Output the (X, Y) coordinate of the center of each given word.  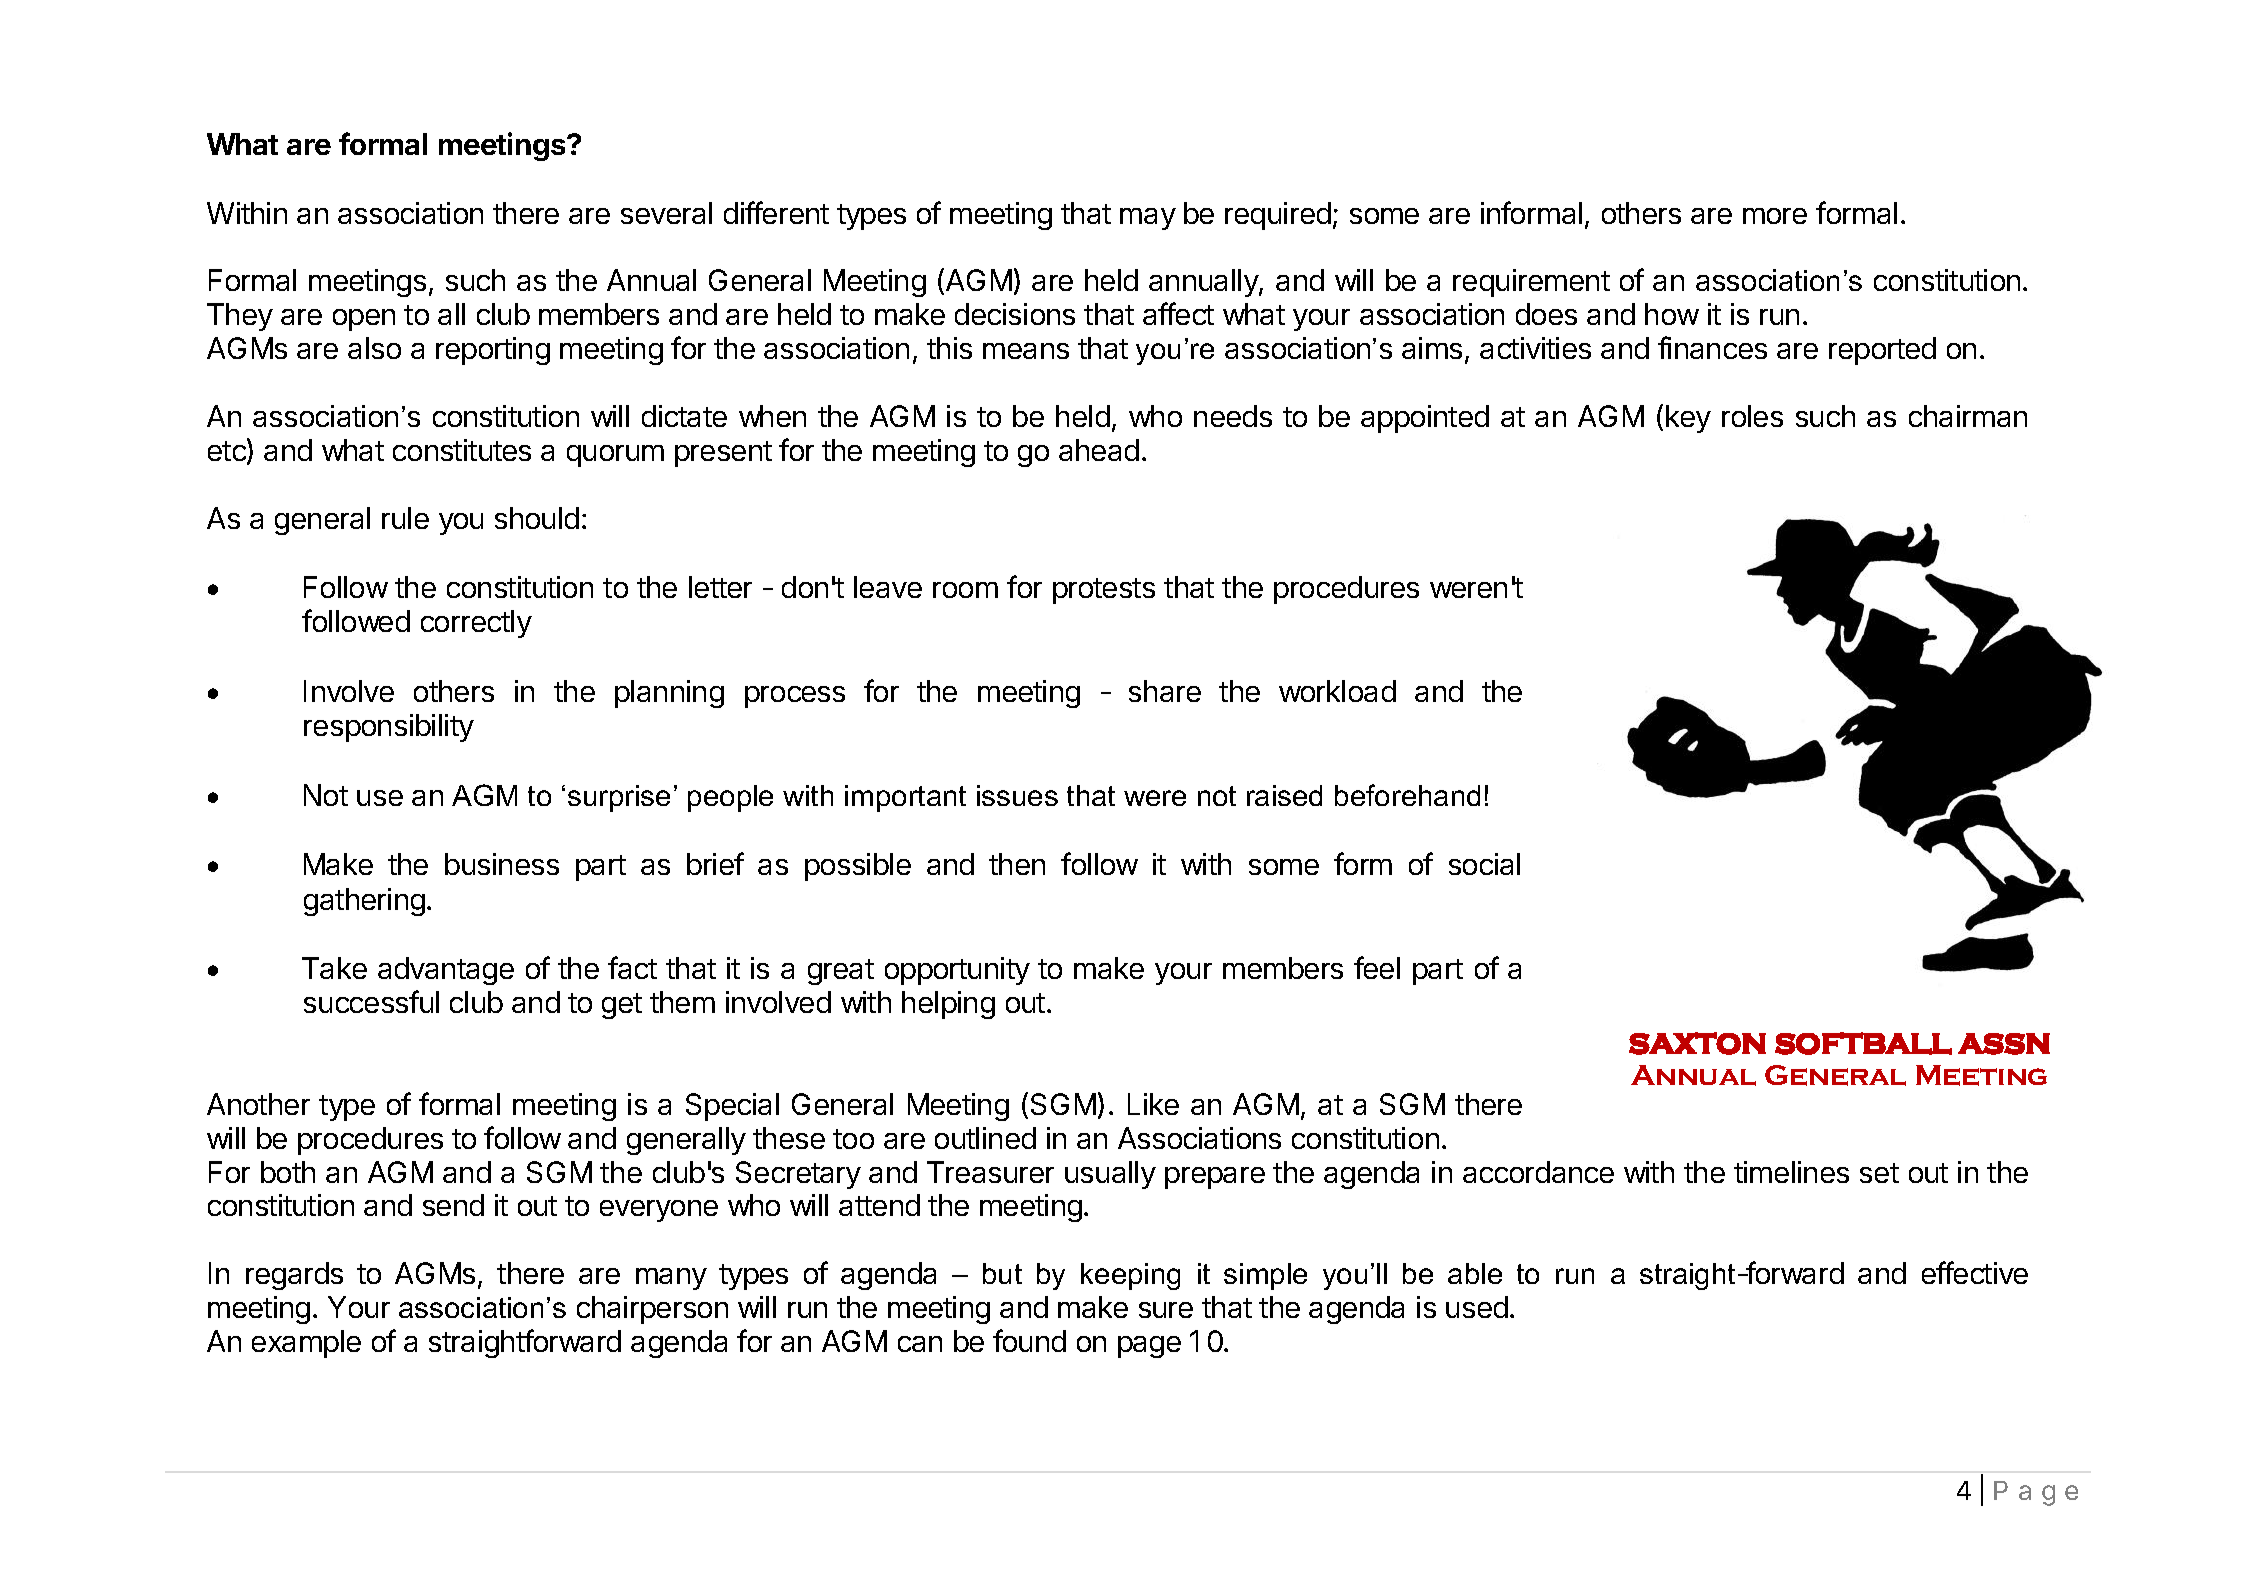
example (306, 1344)
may (1148, 219)
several (666, 213)
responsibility (389, 728)
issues (1017, 795)
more (1775, 216)
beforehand (1407, 795)
